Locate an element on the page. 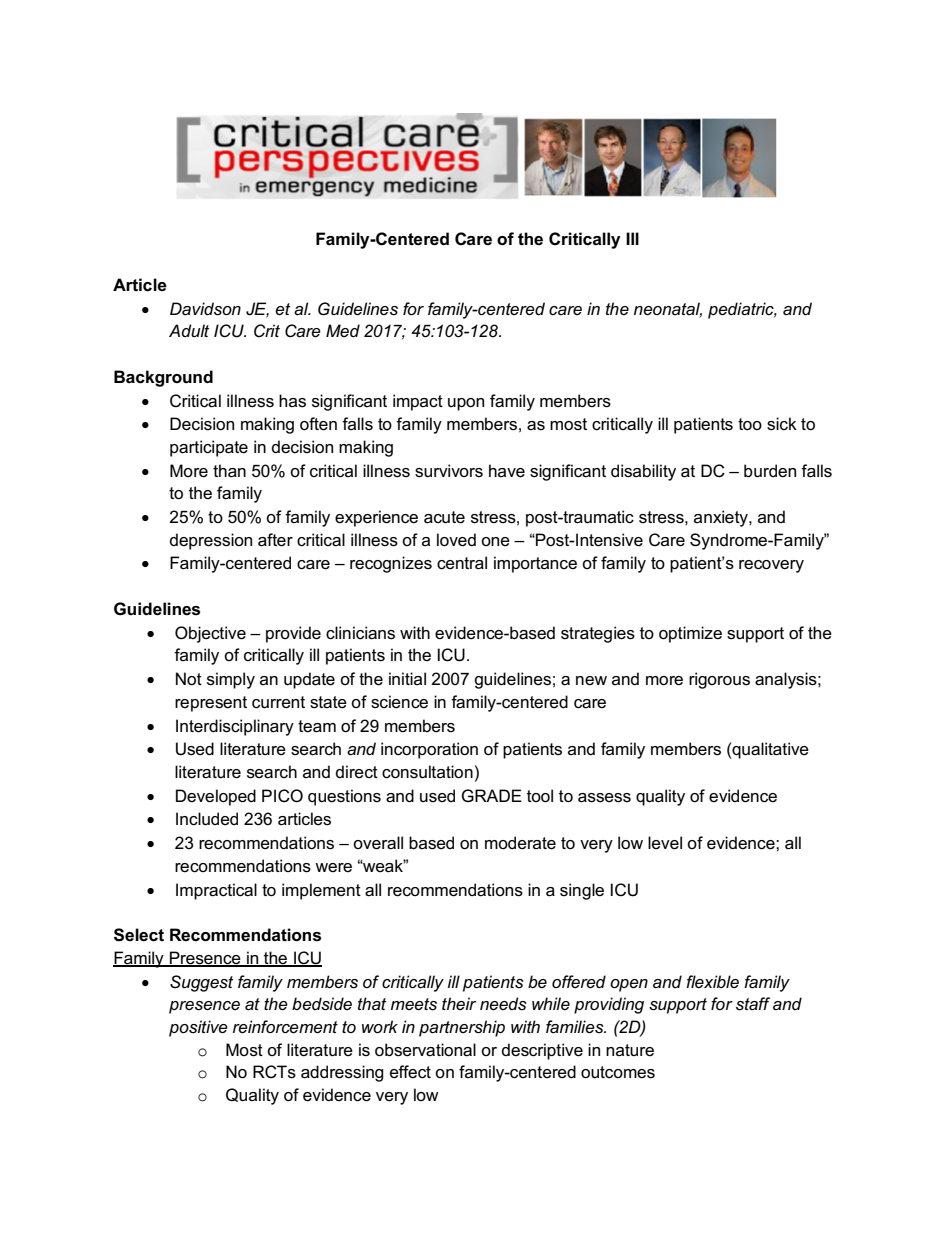 The height and width of the document is (1233, 952). initial is located at coordinates (407, 678).
